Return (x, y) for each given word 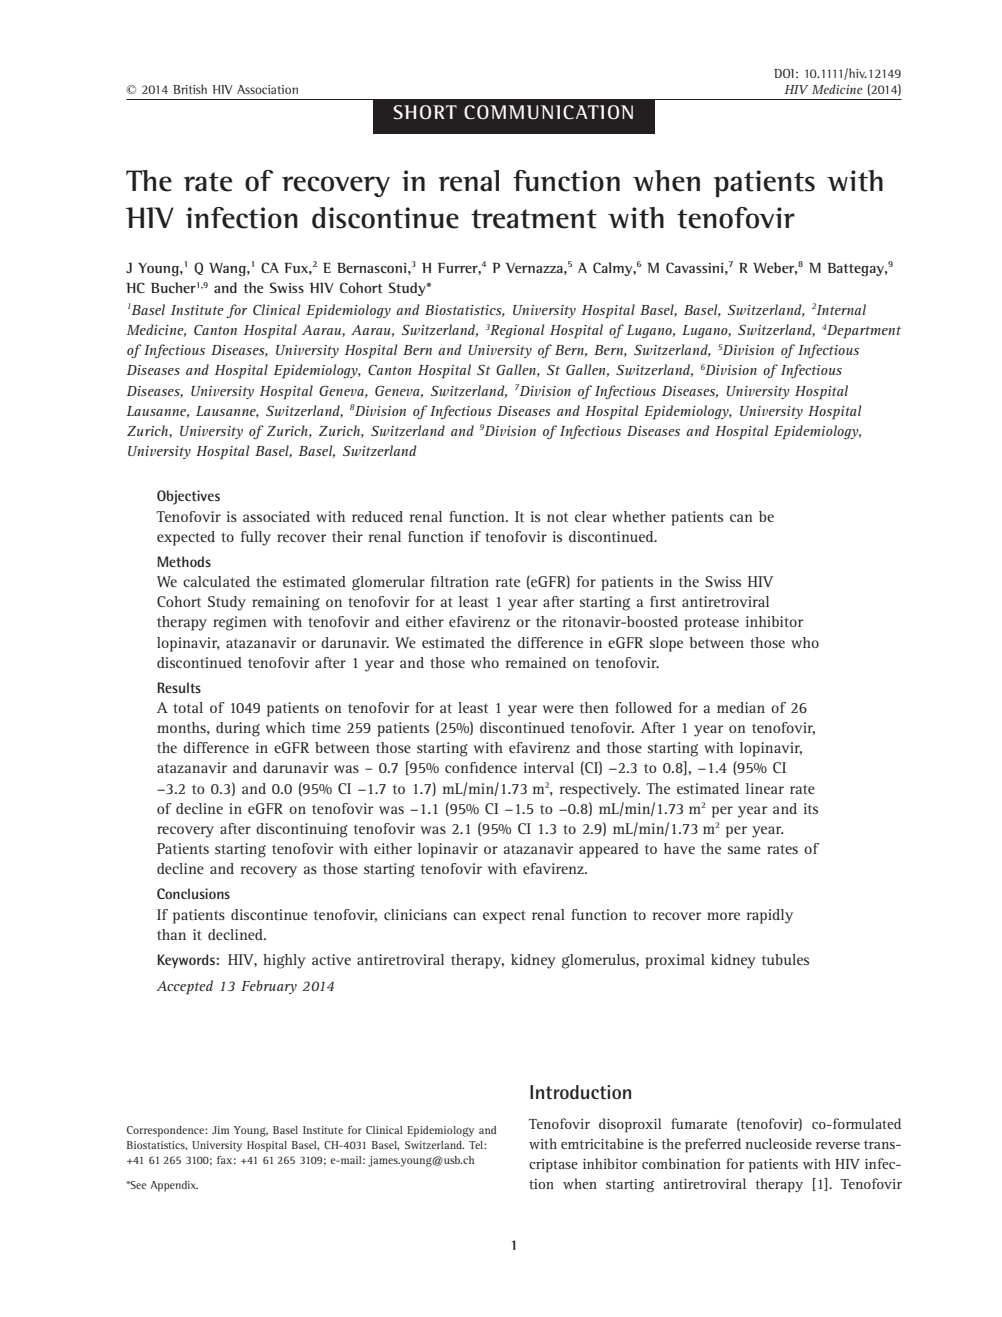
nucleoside (778, 1143)
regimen (240, 623)
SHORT (425, 112)
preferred (713, 1145)
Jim (220, 1130)
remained (536, 662)
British (190, 89)
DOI (784, 73)
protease (711, 624)
